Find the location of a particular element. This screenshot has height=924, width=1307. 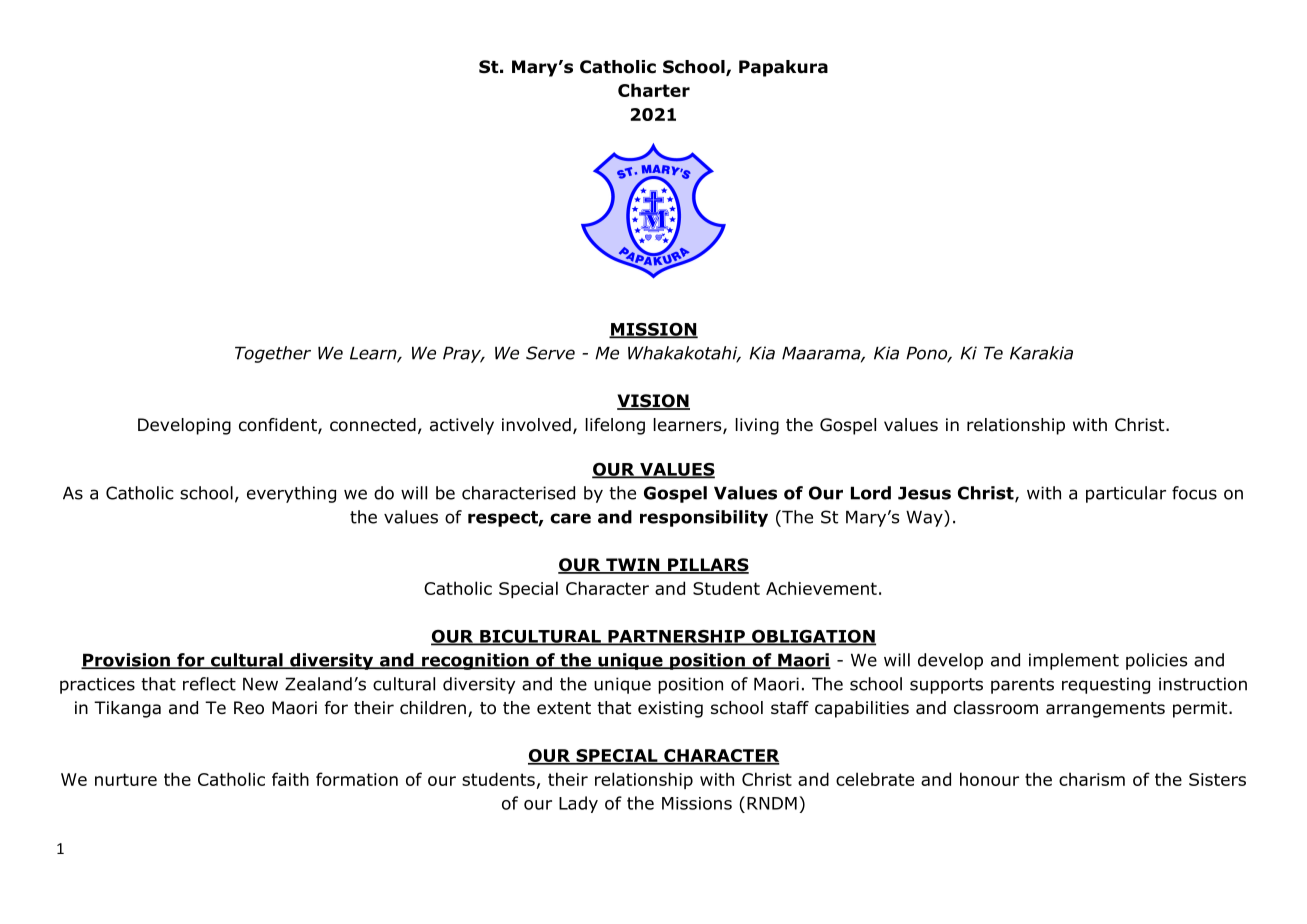

Lady is located at coordinates (578, 804).
